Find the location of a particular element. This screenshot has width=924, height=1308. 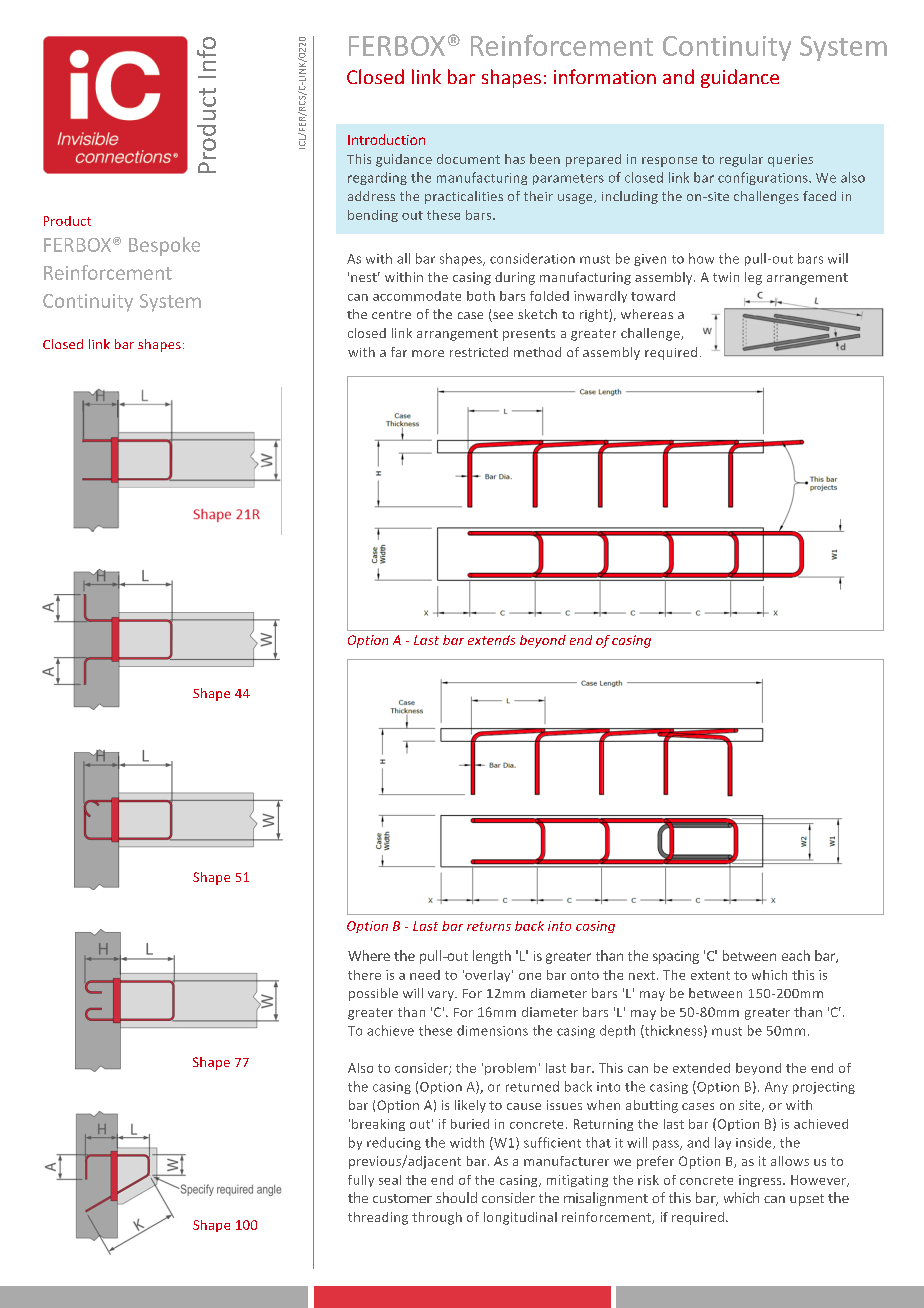

extends is located at coordinates (491, 640).
